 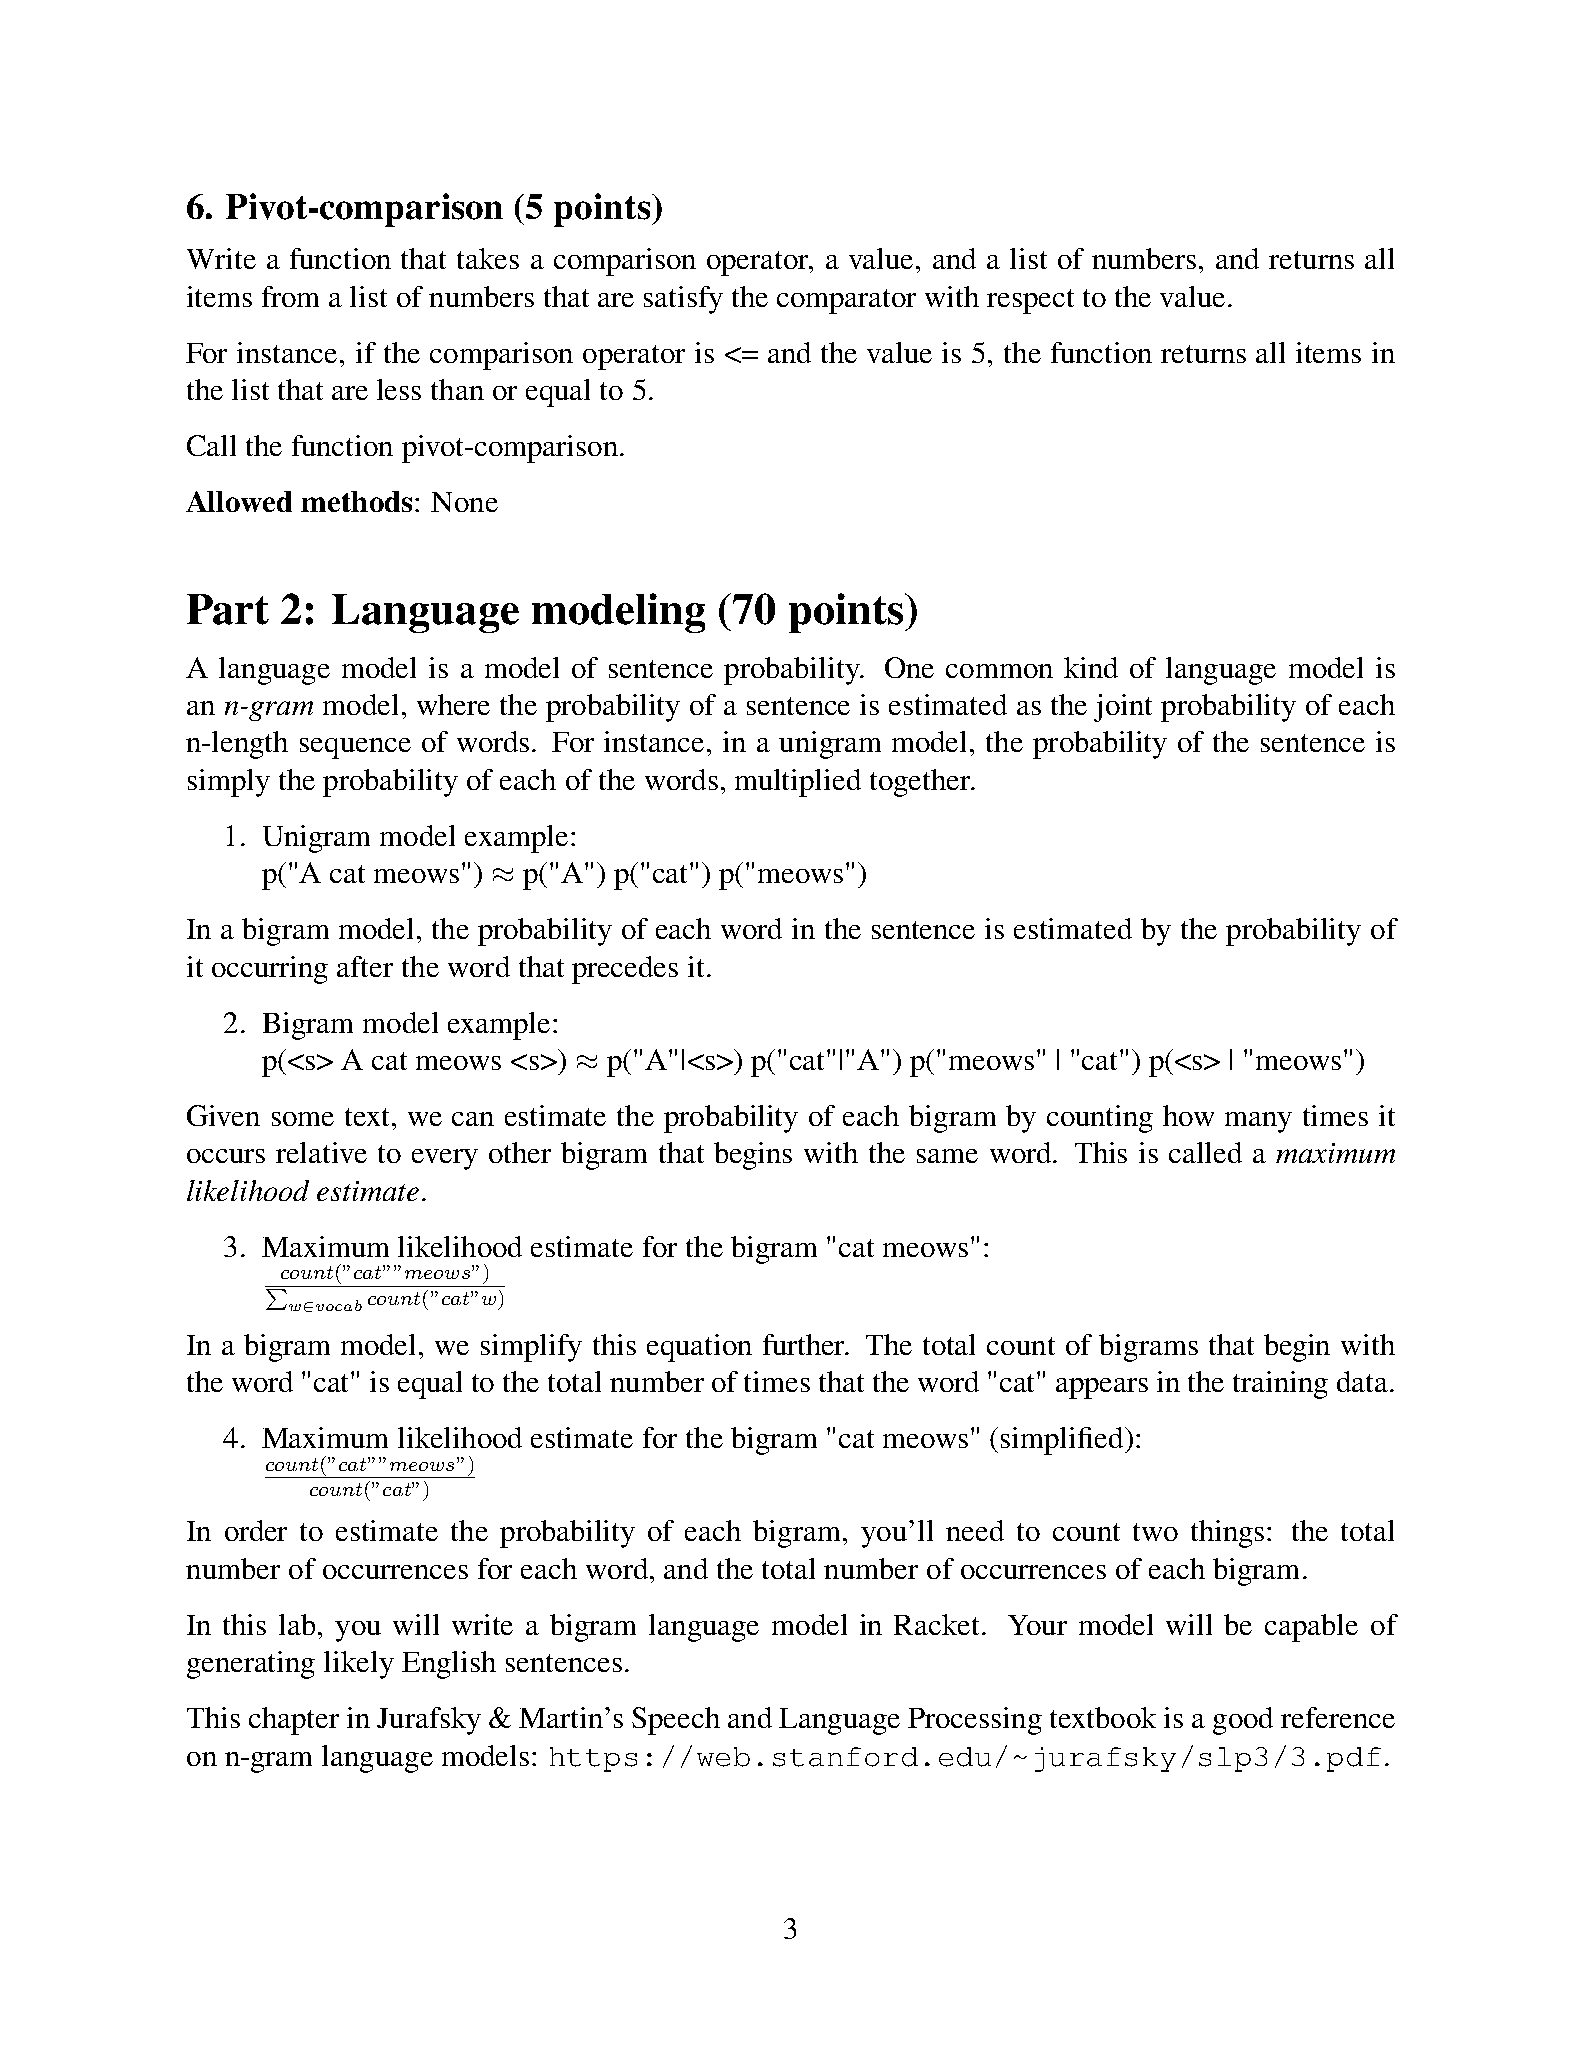 I want to click on respect, so click(x=1030, y=301).
